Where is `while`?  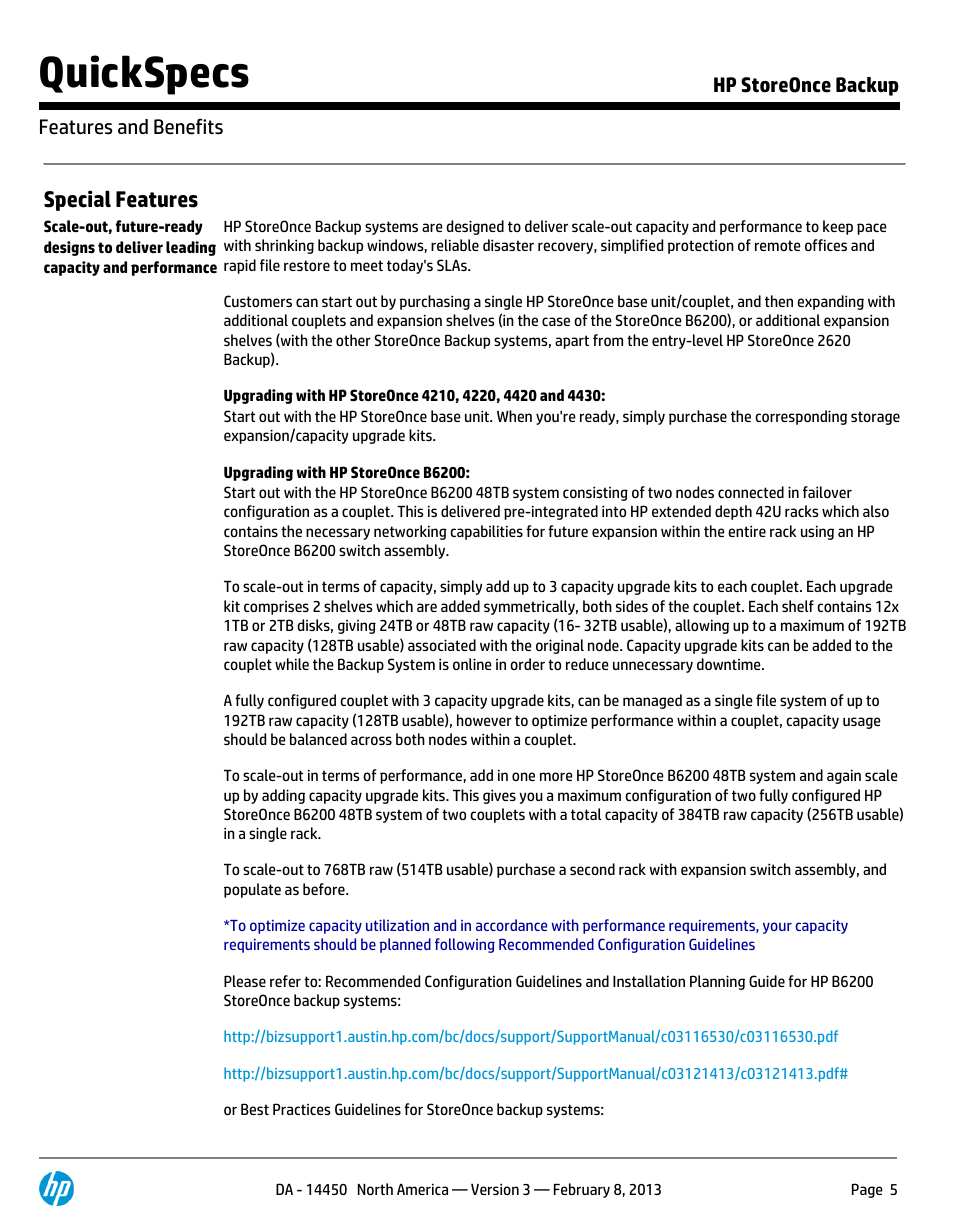
while is located at coordinates (292, 664).
